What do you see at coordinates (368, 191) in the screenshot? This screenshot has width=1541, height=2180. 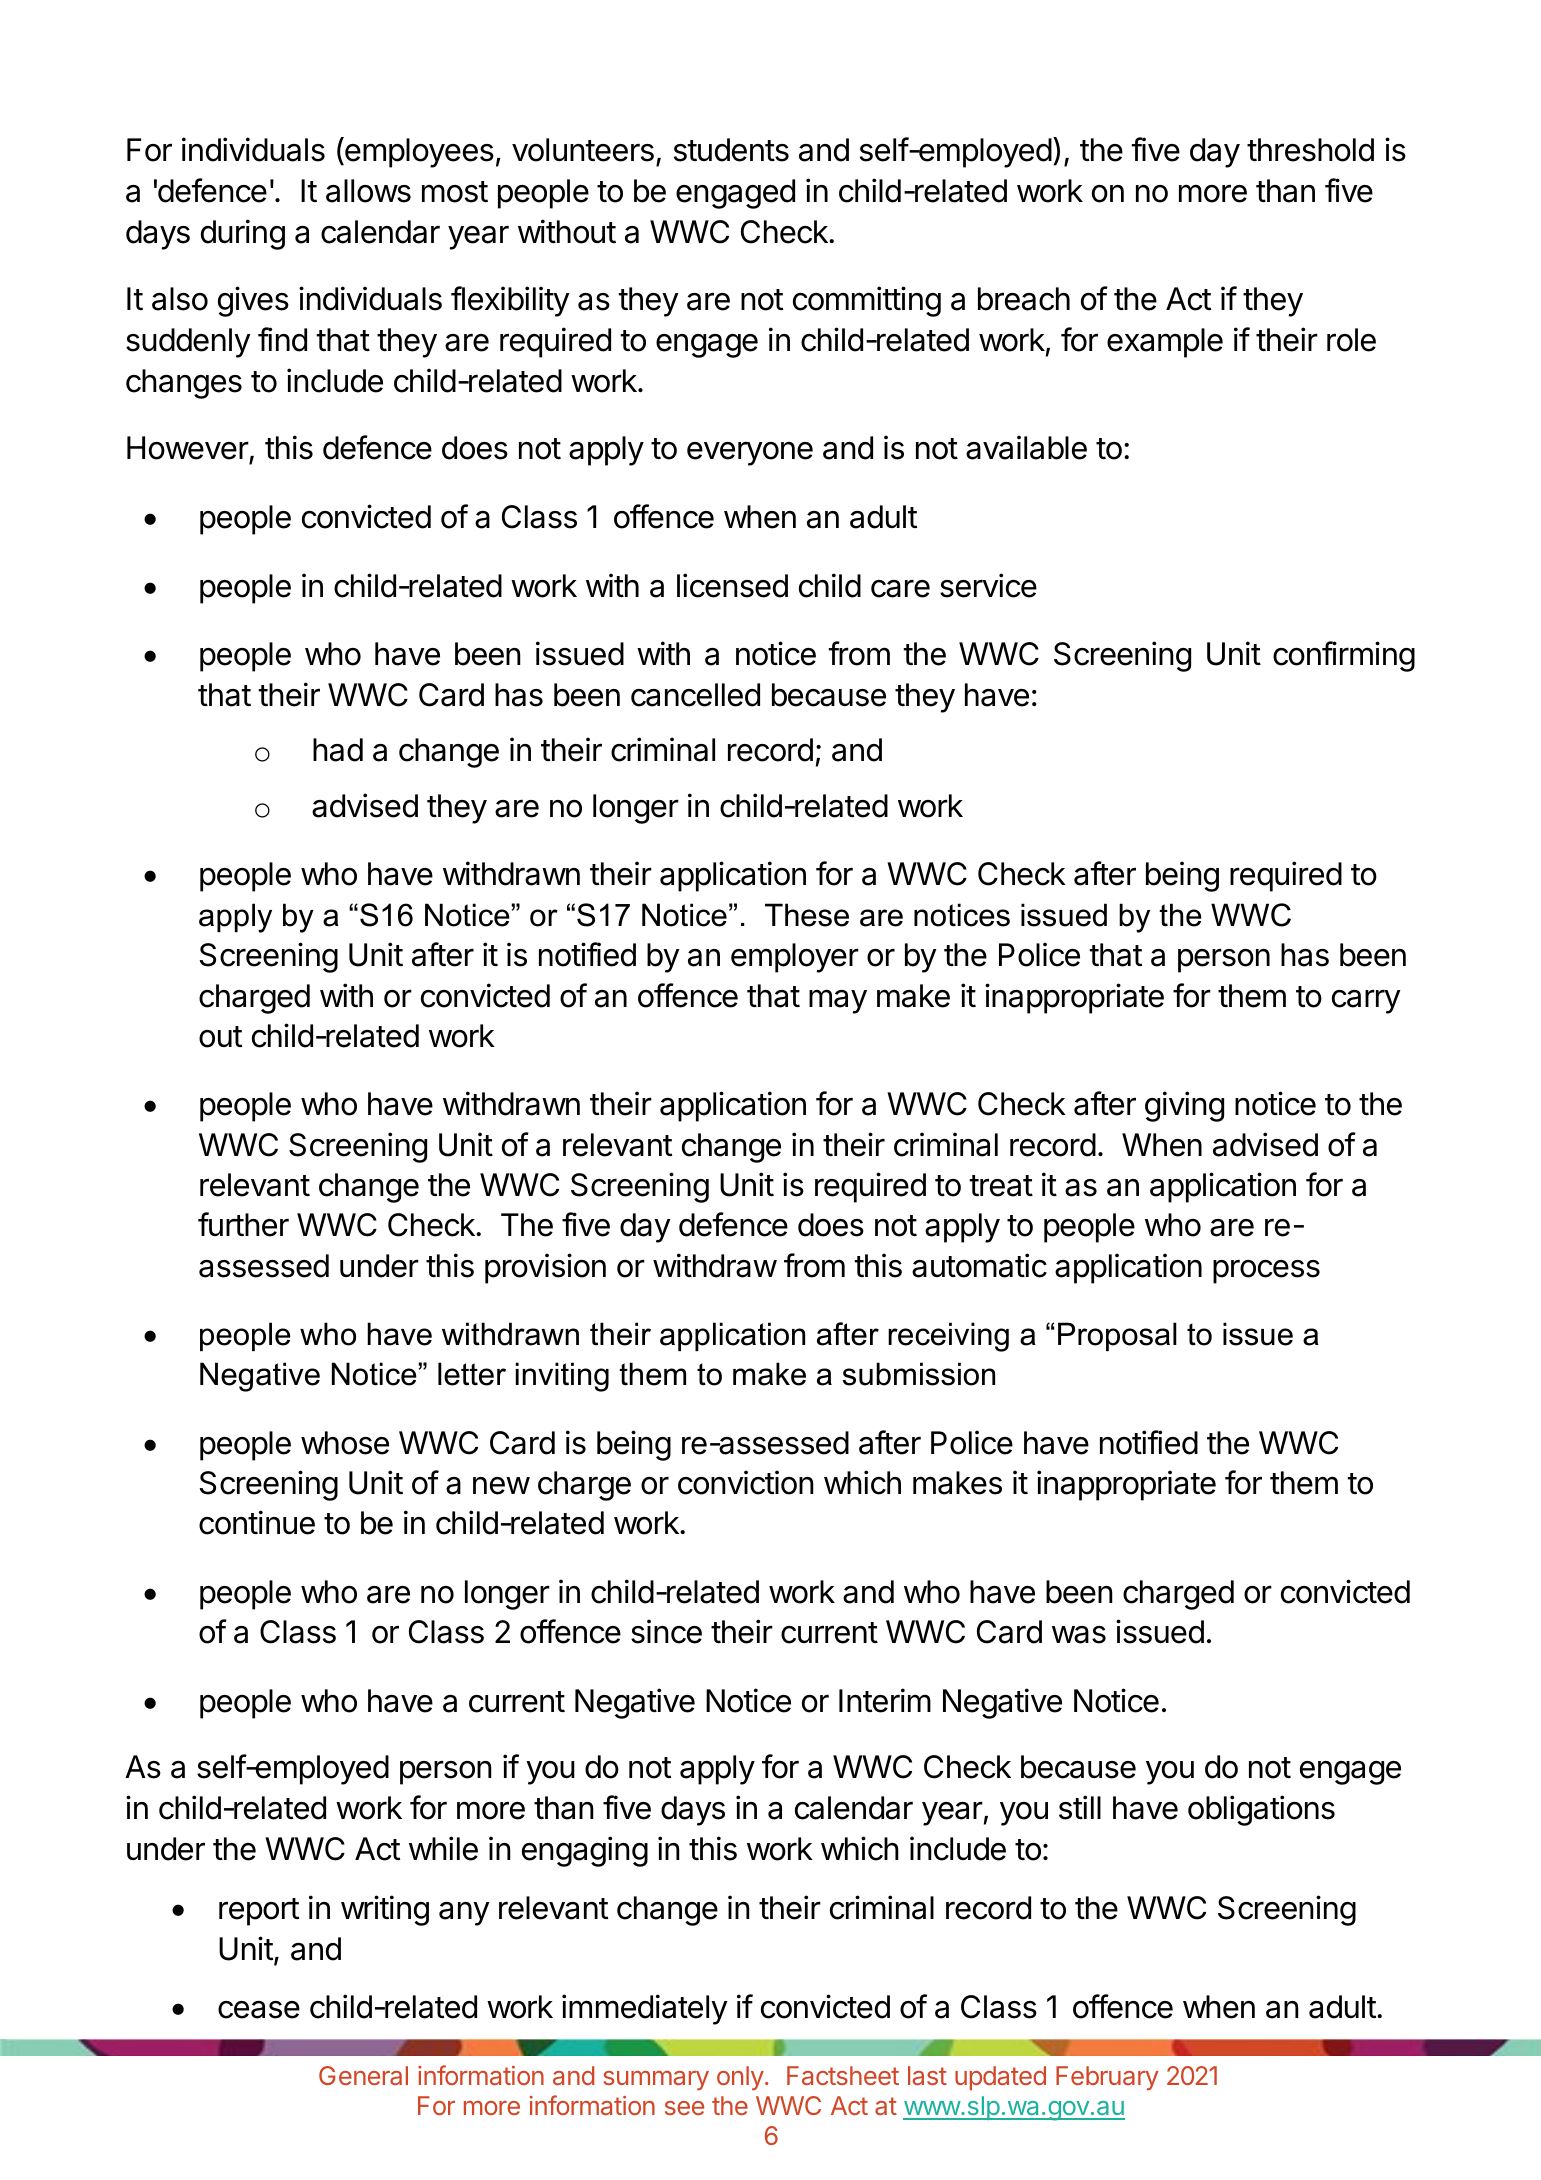 I see `allows` at bounding box center [368, 191].
